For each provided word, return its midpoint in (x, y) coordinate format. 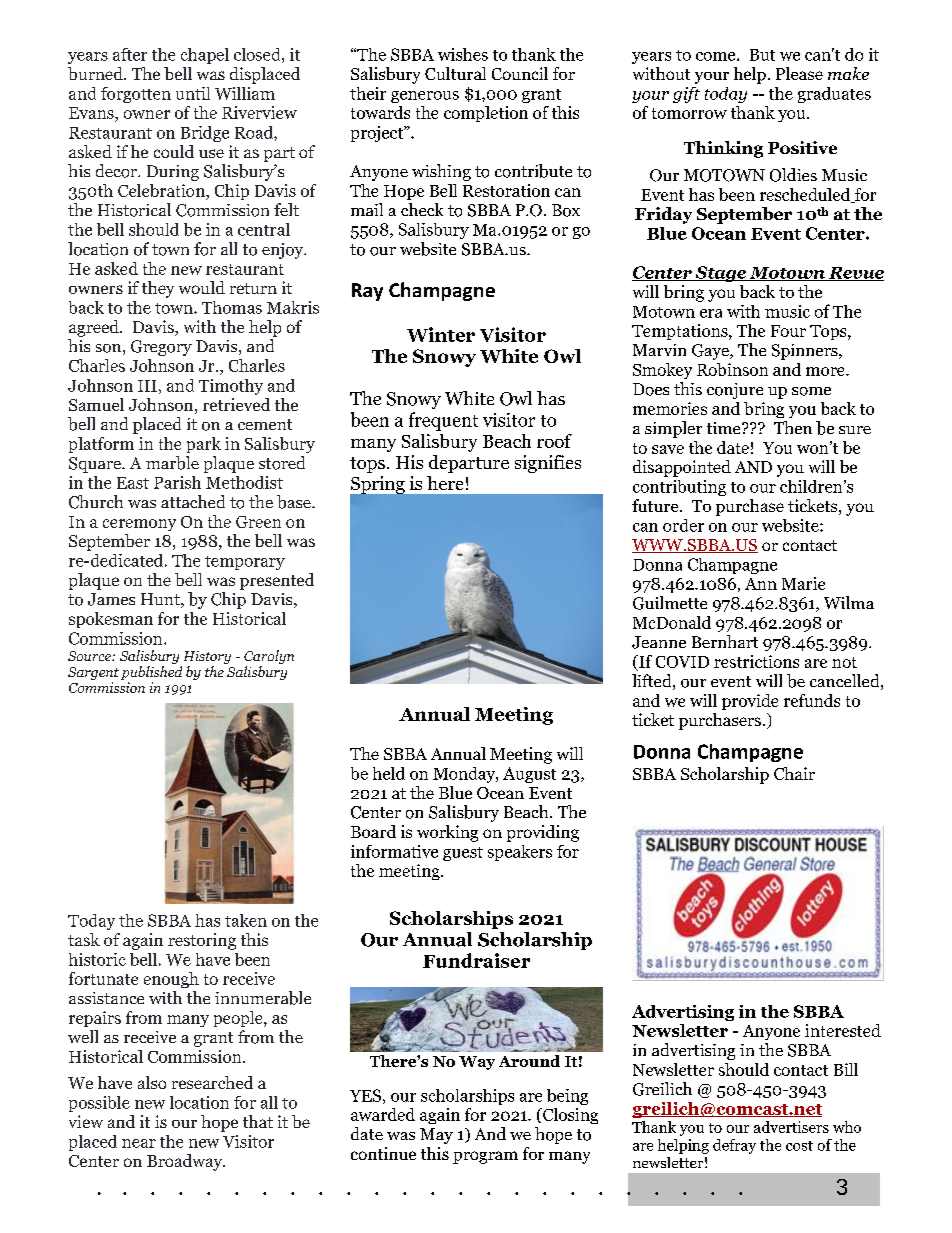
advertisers (791, 1127)
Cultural (455, 73)
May (436, 1136)
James (111, 599)
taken (246, 920)
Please (799, 73)
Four (788, 331)
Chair (794, 773)
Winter (441, 334)
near (139, 1143)
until (193, 93)
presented (277, 581)
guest (463, 854)
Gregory (161, 348)
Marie (803, 583)
